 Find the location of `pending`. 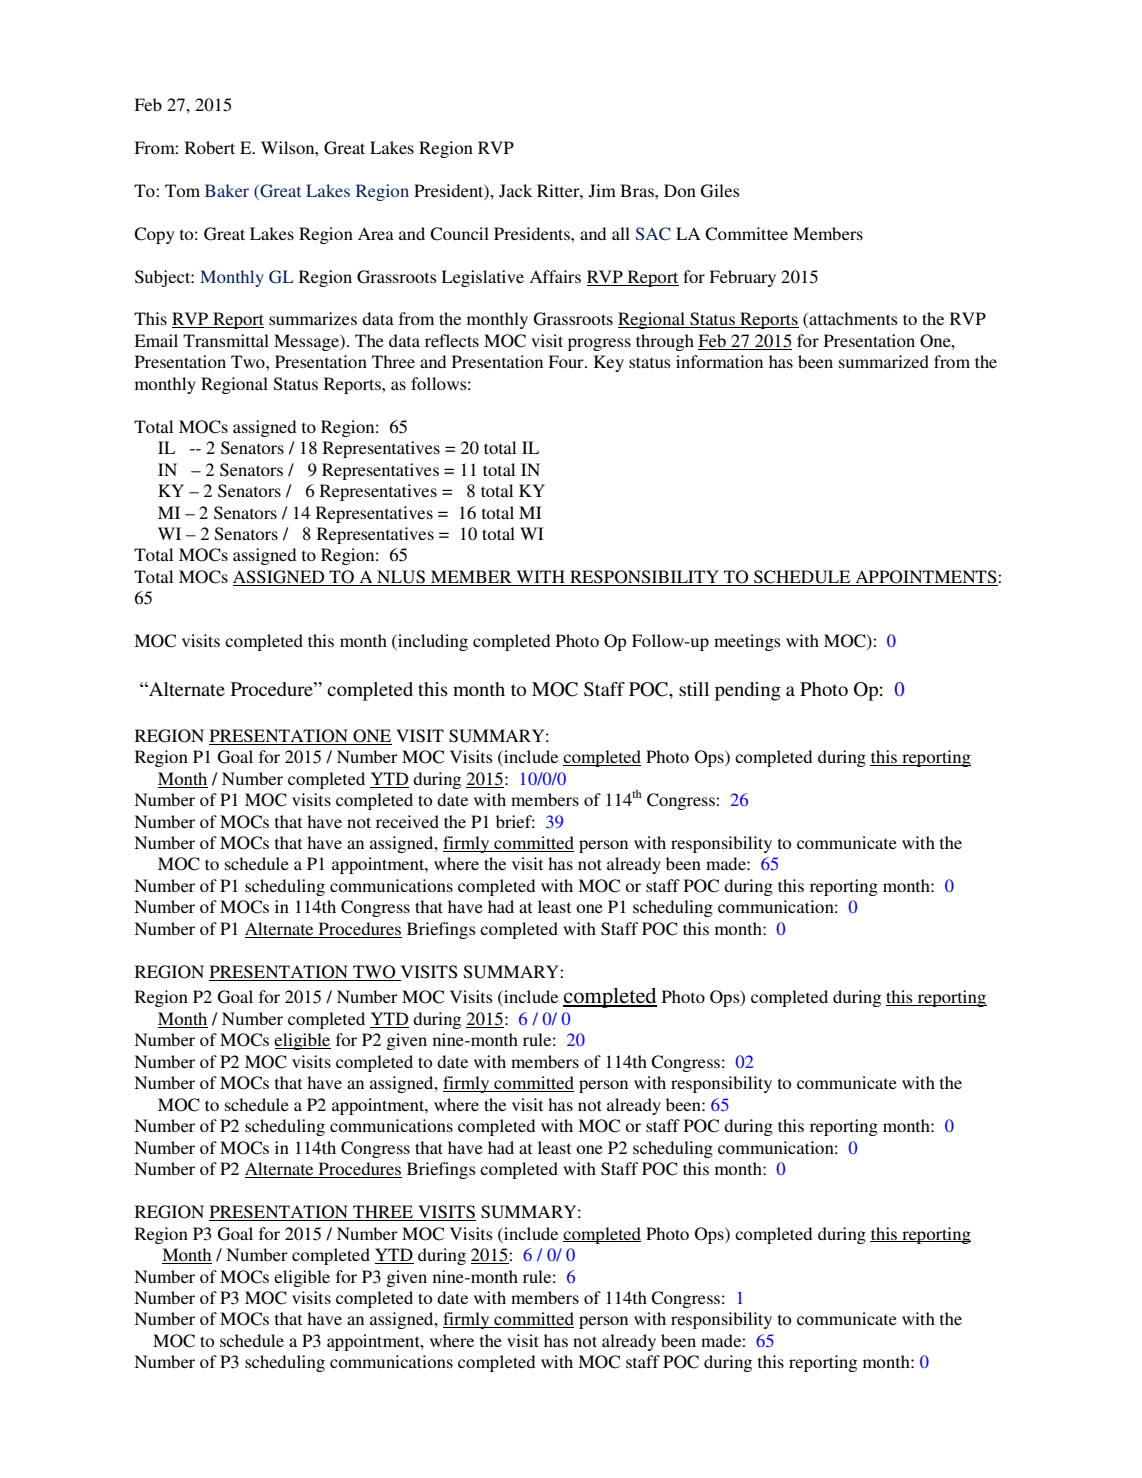

pending is located at coordinates (748, 691).
